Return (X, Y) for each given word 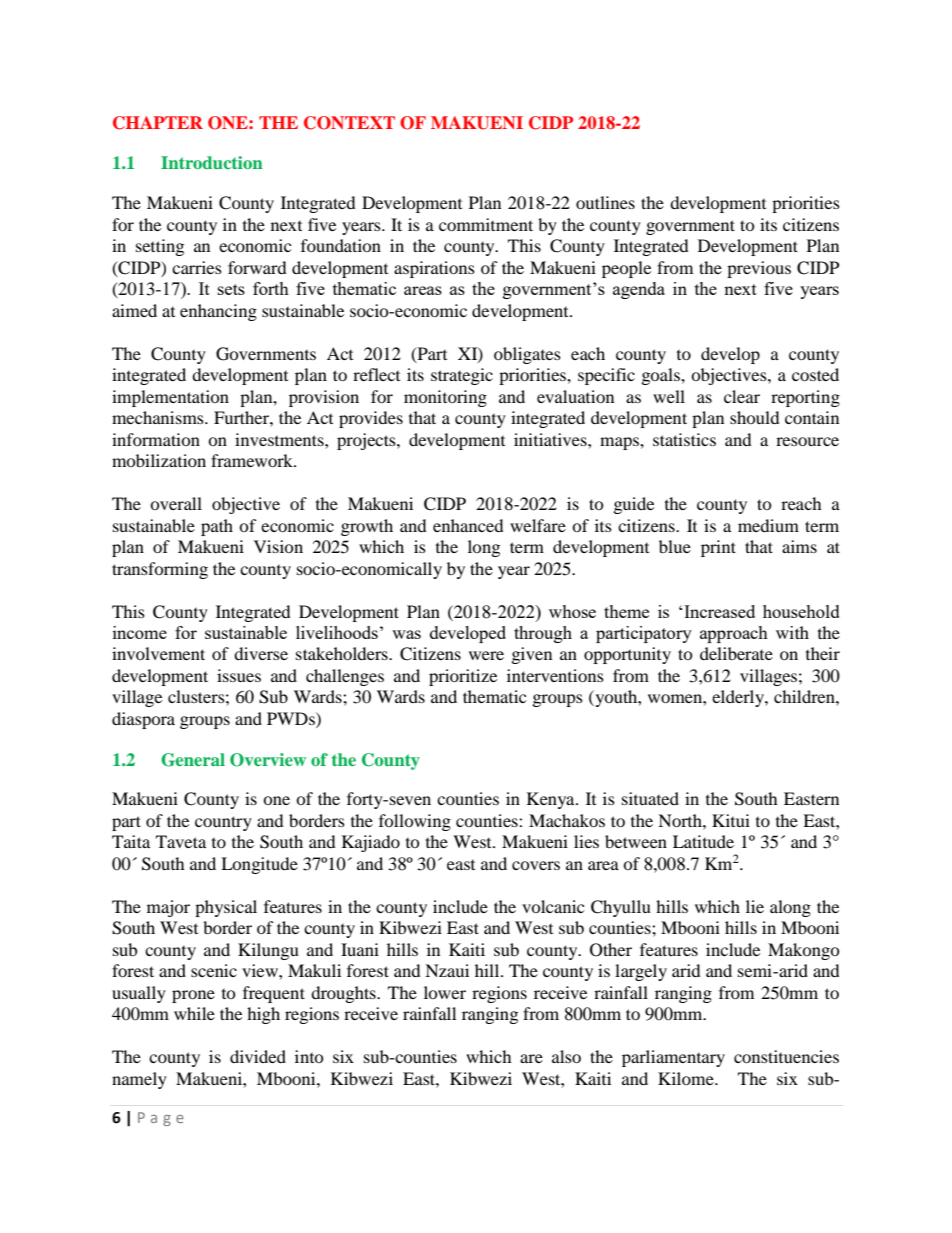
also (566, 1056)
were (486, 655)
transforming (160, 570)
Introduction (212, 162)
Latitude (703, 841)
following (415, 822)
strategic (462, 376)
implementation (170, 398)
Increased (719, 611)
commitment (486, 224)
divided (258, 1056)
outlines (605, 202)
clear (742, 396)
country (223, 823)
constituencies (786, 1056)
